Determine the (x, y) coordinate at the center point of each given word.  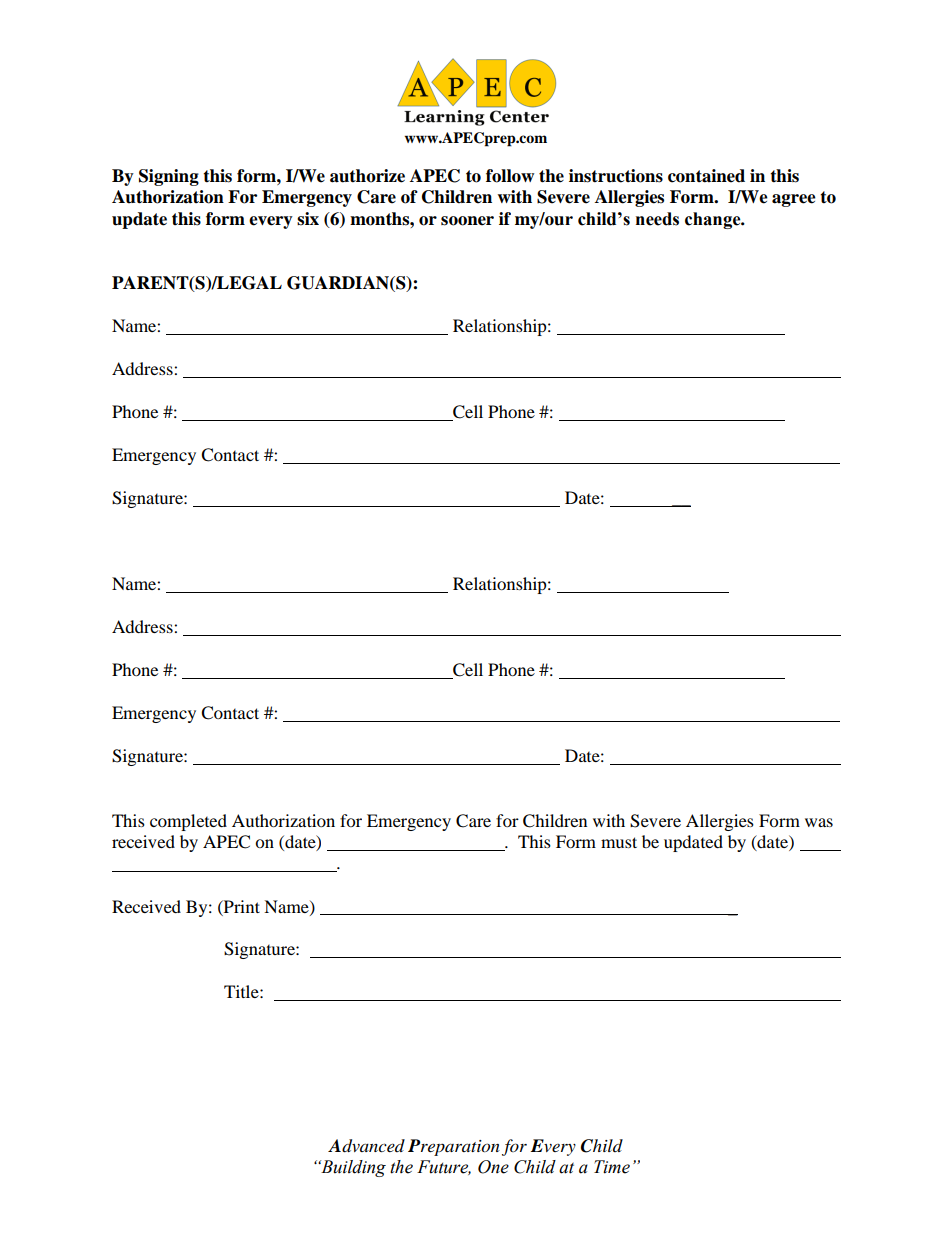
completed (188, 822)
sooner (467, 221)
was (819, 822)
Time (612, 1167)
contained (706, 176)
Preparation (454, 1147)
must (619, 842)
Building (352, 1168)
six (308, 219)
